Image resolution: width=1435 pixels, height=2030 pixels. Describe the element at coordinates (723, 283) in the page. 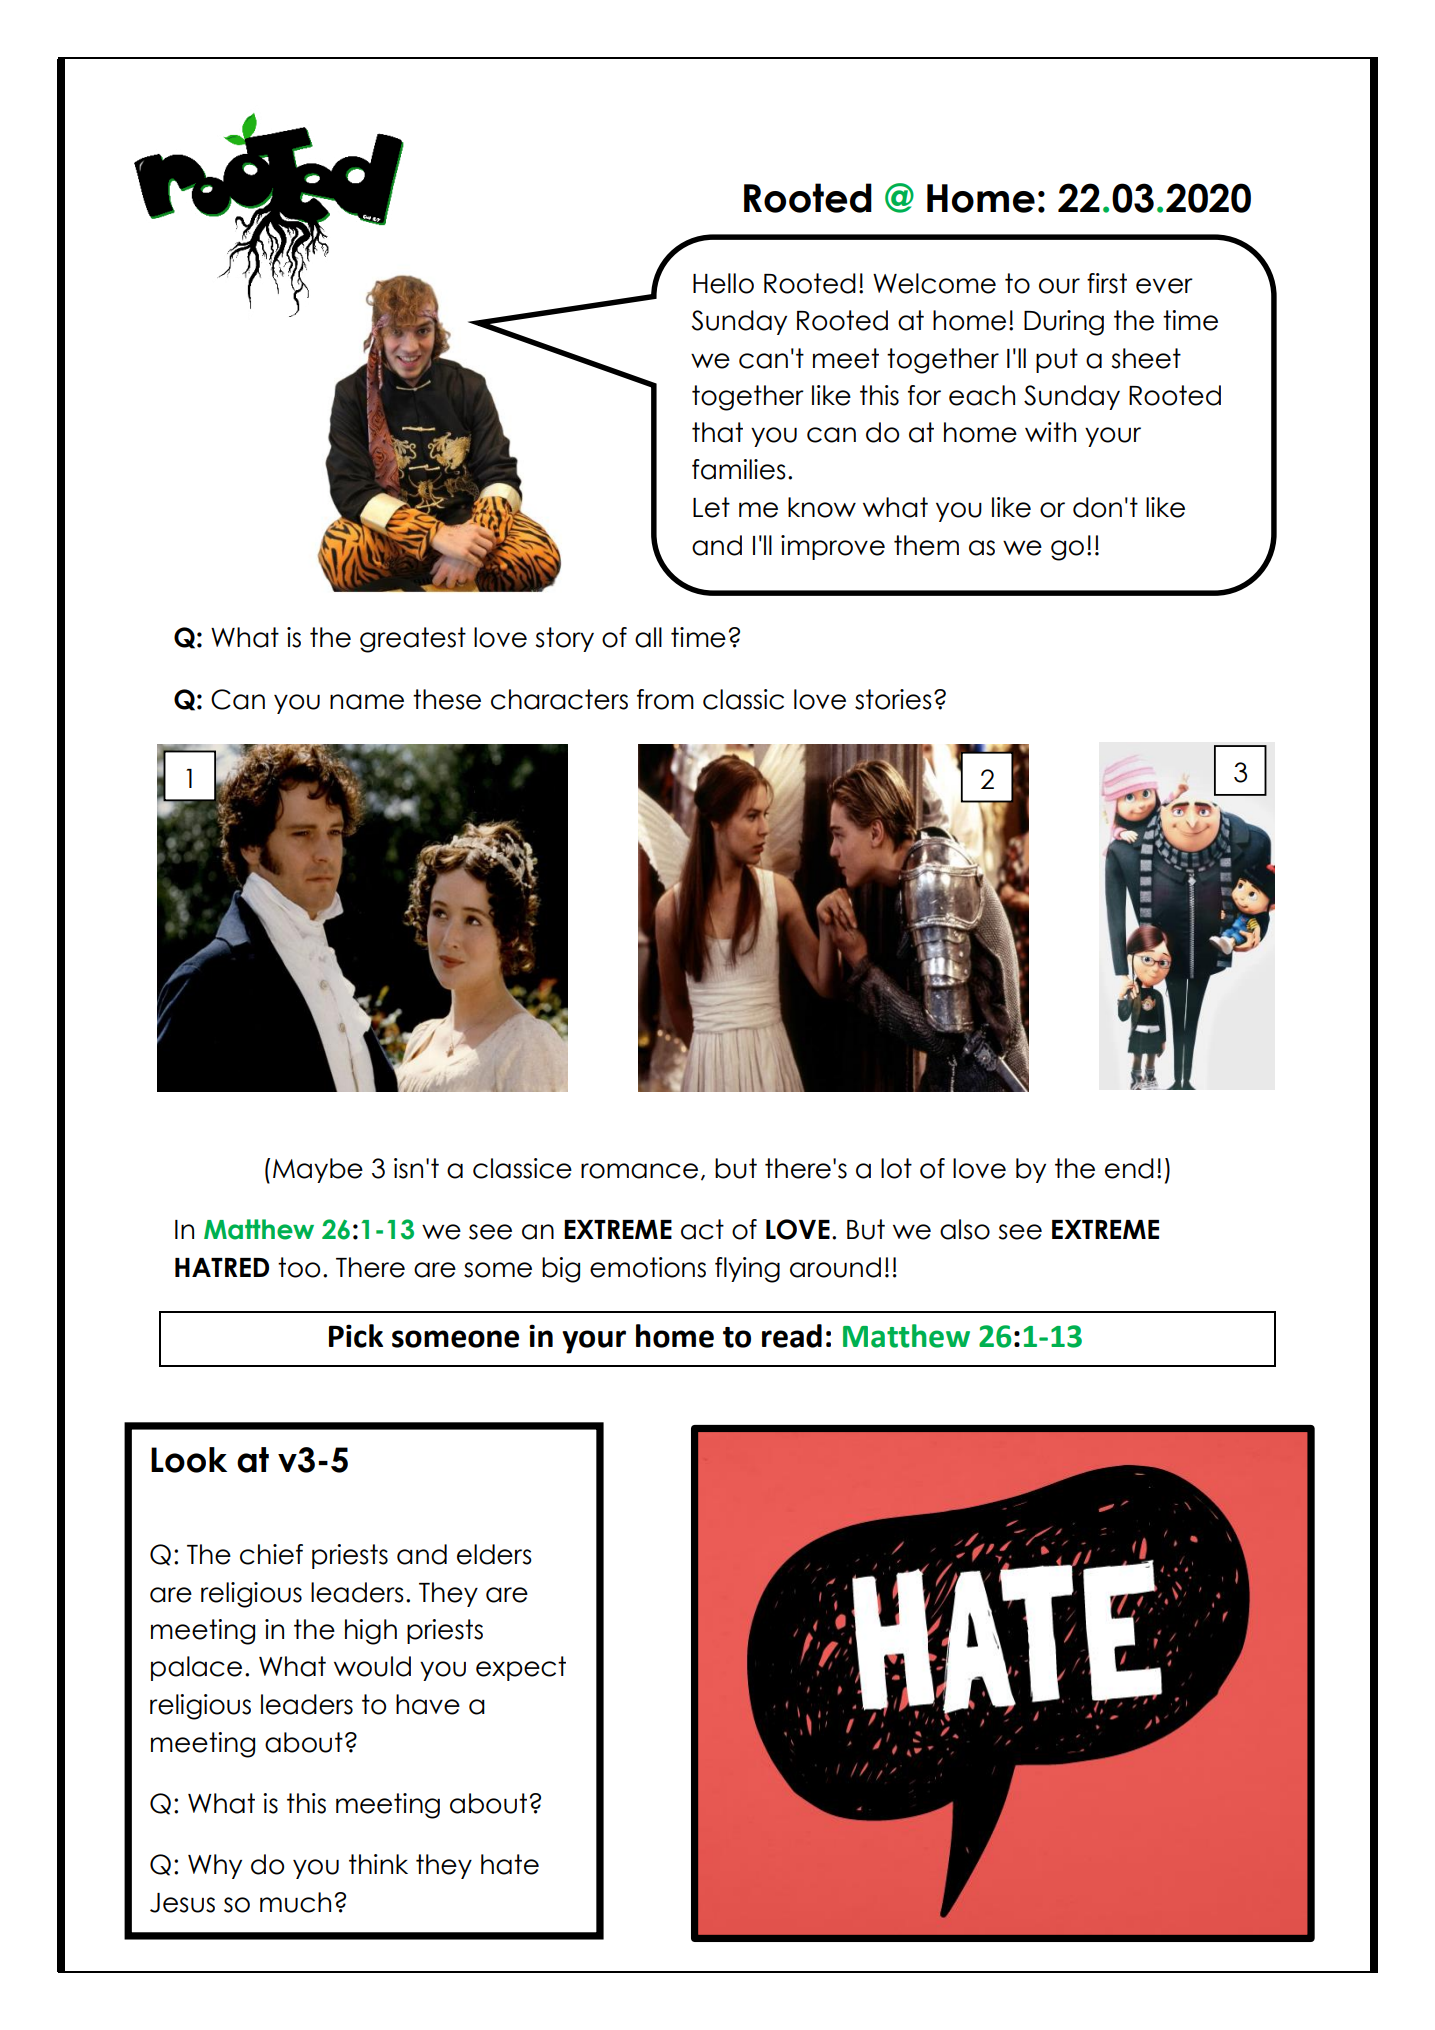

I see `Hello` at that location.
